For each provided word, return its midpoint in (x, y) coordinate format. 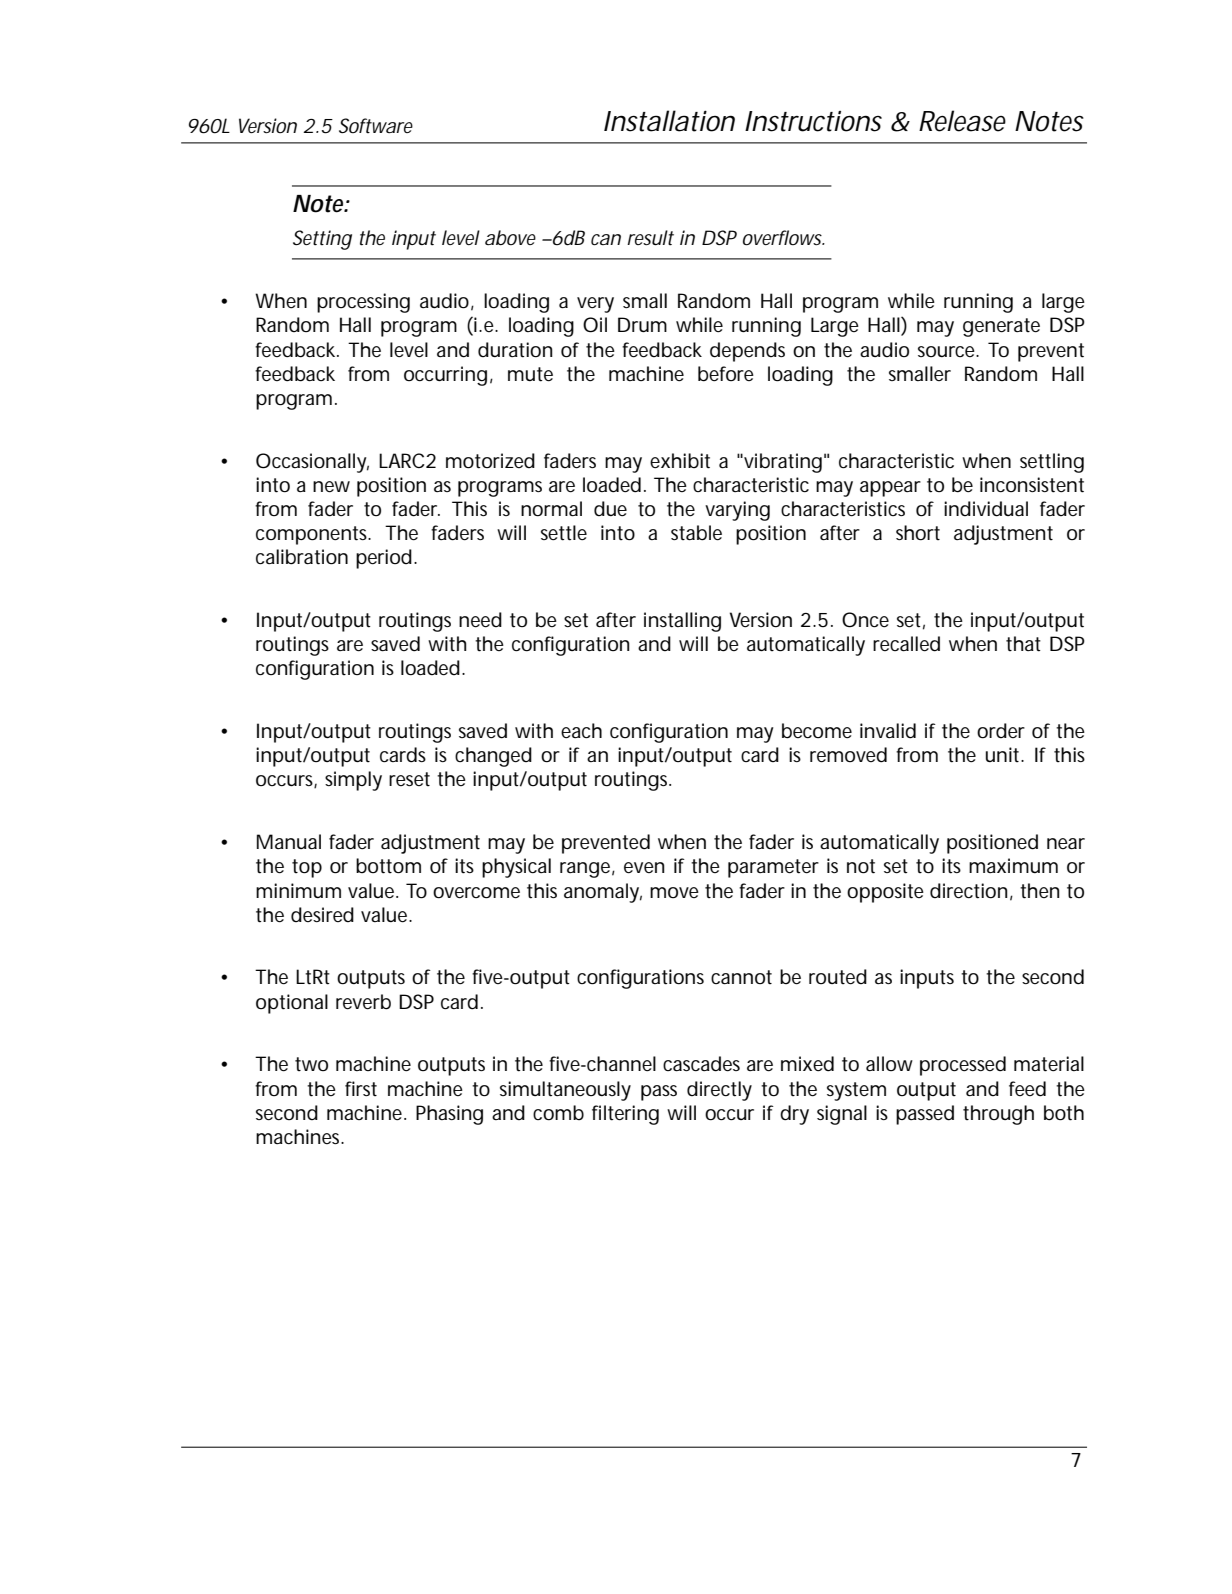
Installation (669, 121)
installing (682, 622)
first (361, 1088)
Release (962, 121)
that (1023, 644)
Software (376, 125)
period (384, 559)
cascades (701, 1064)
